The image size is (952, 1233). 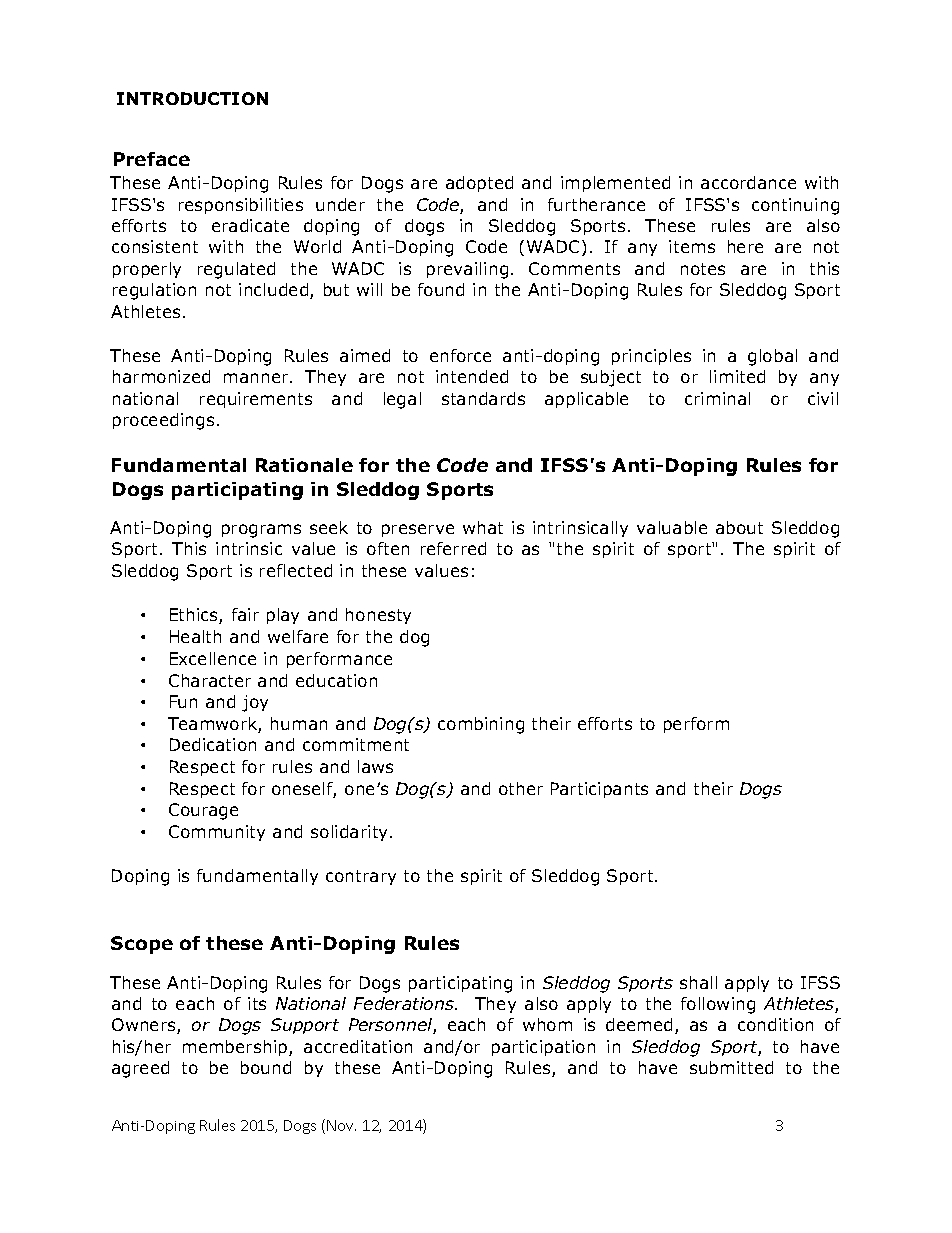 What do you see at coordinates (217, 833) in the image?
I see `Community` at bounding box center [217, 833].
